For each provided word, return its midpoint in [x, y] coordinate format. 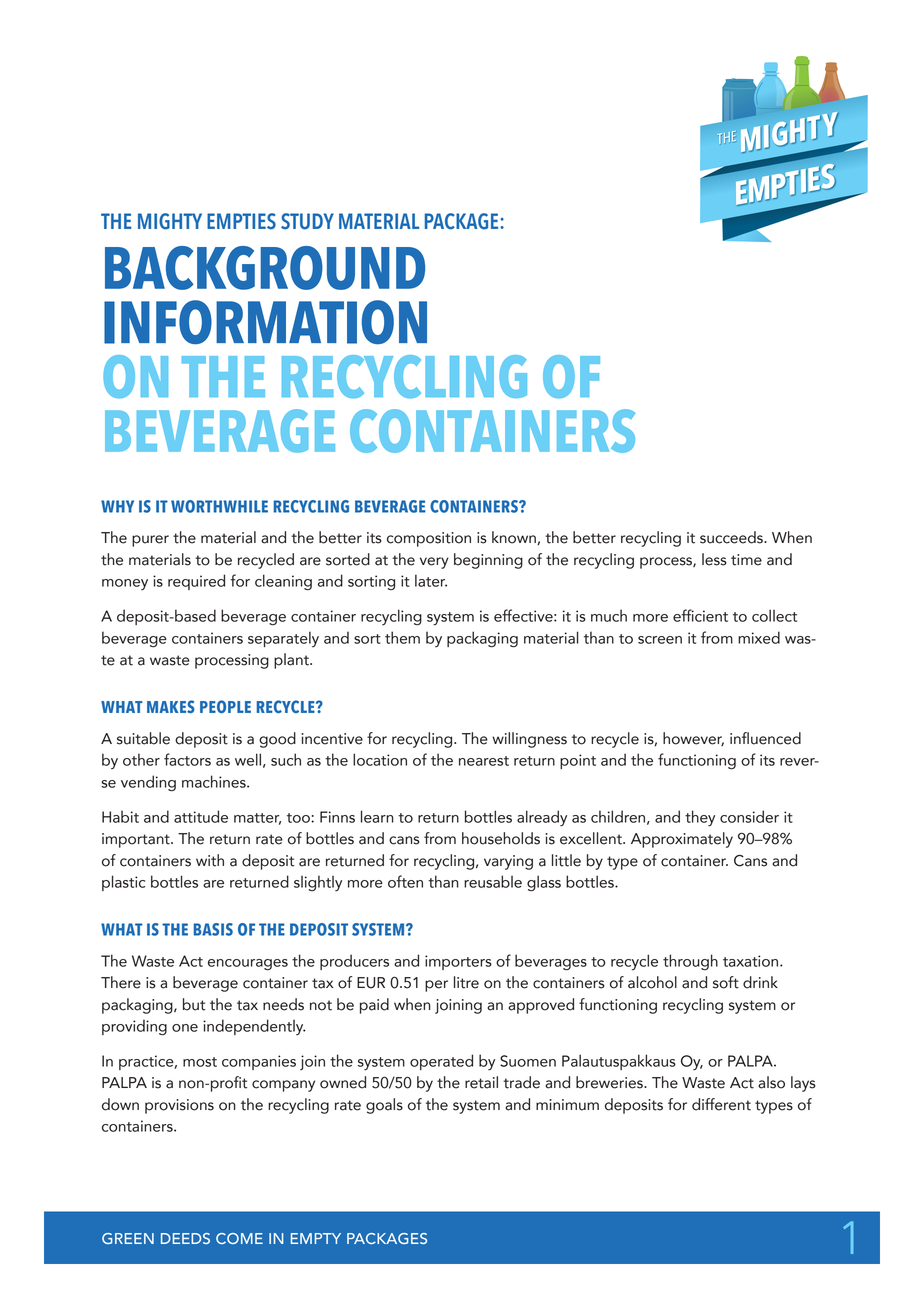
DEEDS [185, 1238]
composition [429, 539]
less [714, 559]
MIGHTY [170, 221]
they [700, 818]
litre [466, 982]
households [501, 838]
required [196, 582]
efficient [700, 615]
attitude [201, 816]
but [194, 1004]
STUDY [307, 221]
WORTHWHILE [219, 506]
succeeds [732, 537]
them [402, 637]
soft [726, 982]
